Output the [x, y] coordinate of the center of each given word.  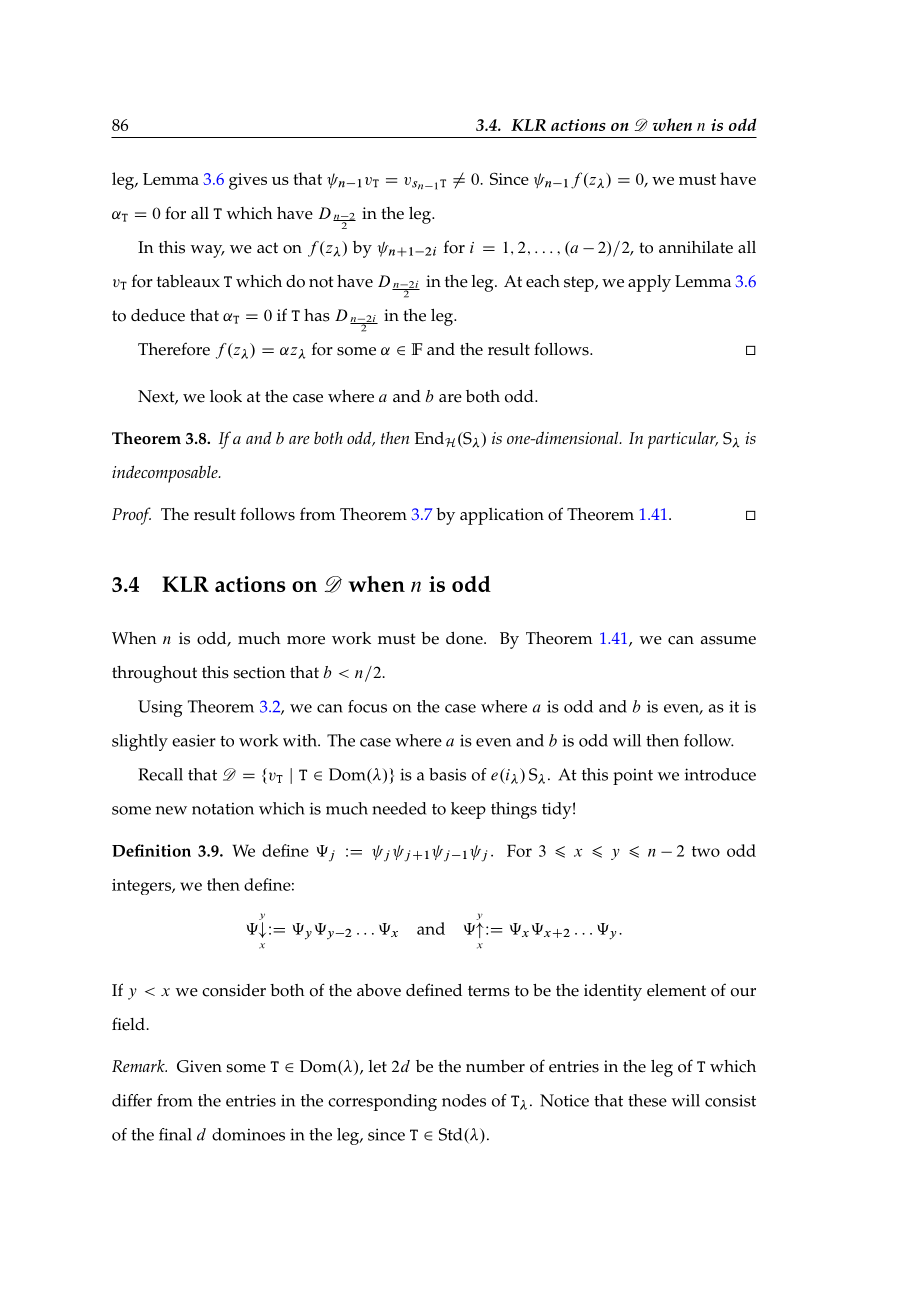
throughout [154, 674]
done [465, 638]
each [543, 281]
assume [728, 640]
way [208, 251]
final [175, 1134]
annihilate [696, 247]
